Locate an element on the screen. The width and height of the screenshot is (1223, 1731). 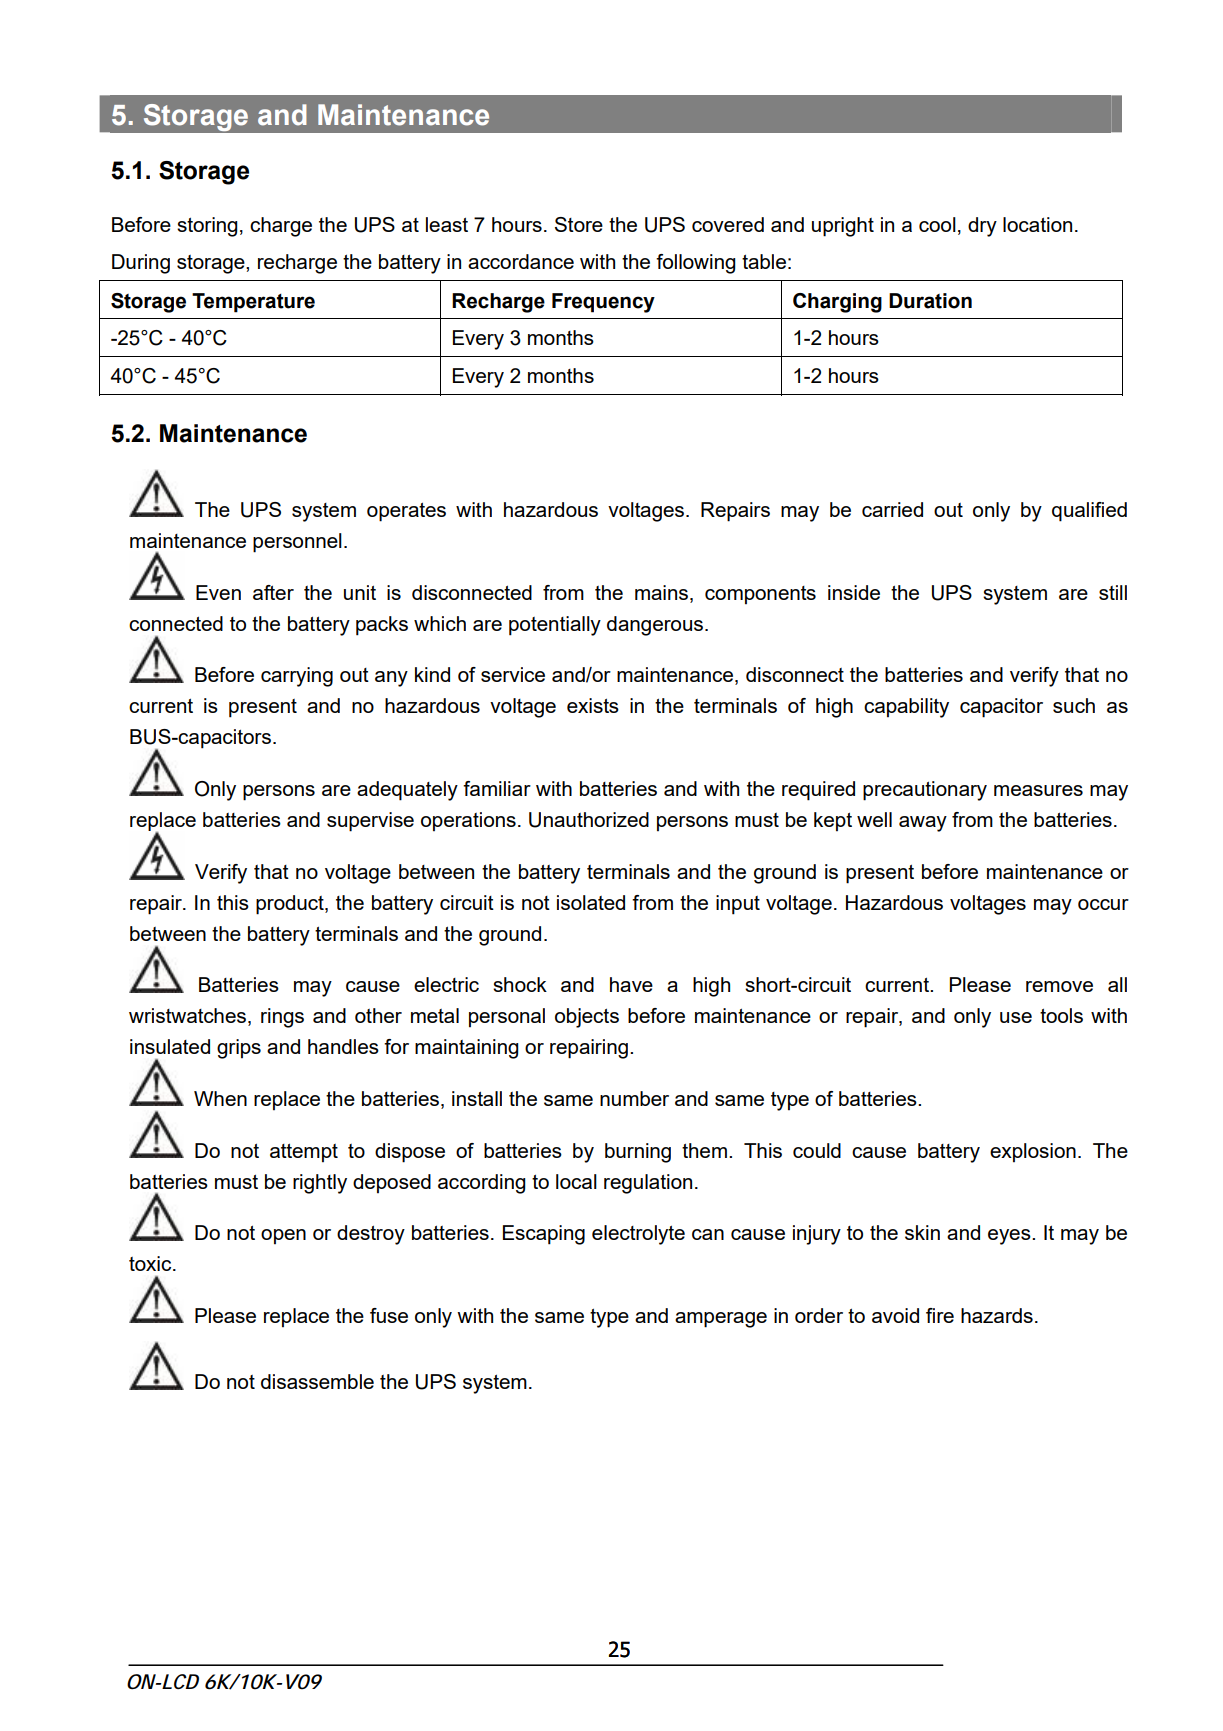
number is located at coordinates (634, 1098).
